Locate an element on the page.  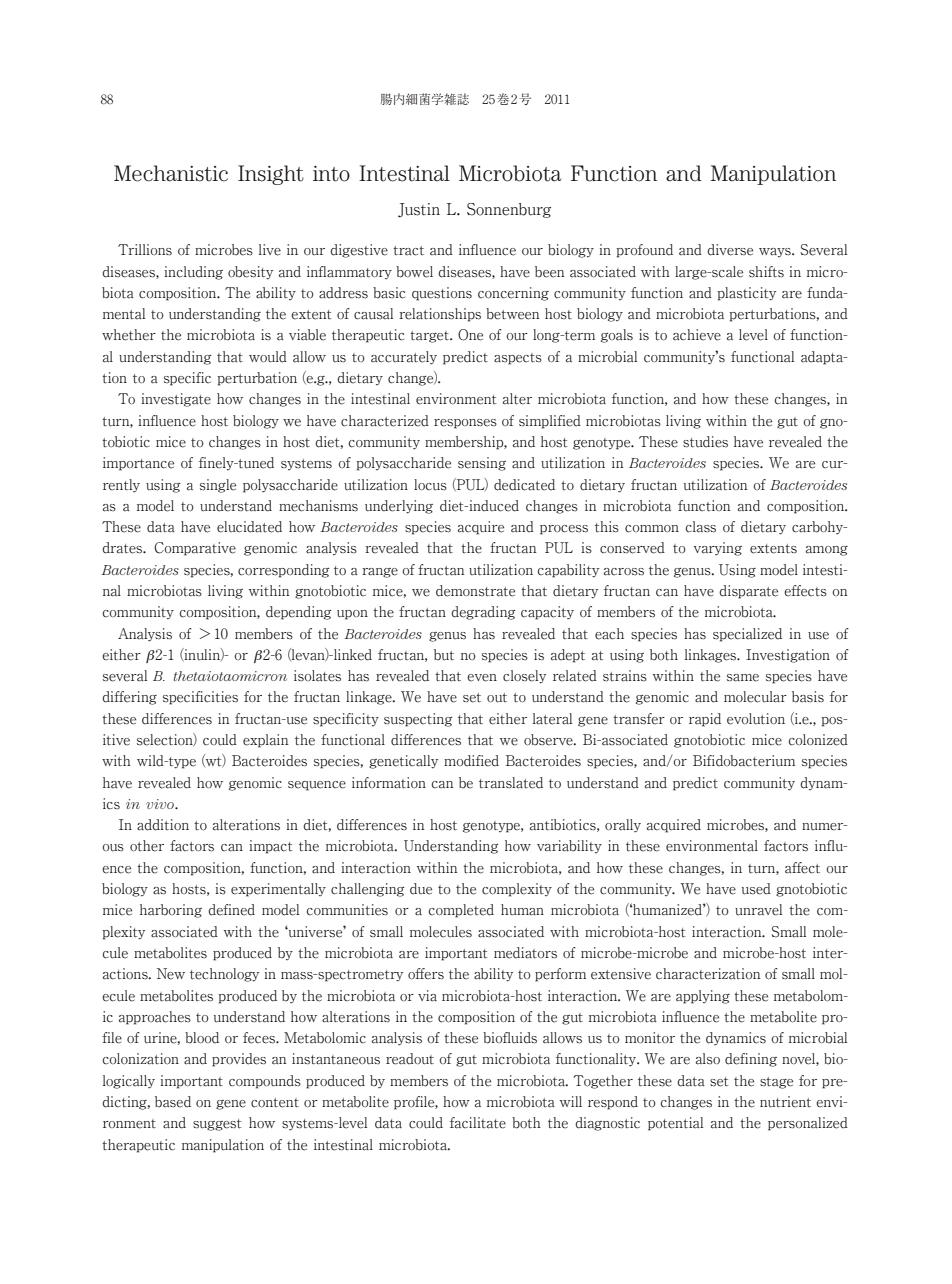
defined is located at coordinates (231, 910).
